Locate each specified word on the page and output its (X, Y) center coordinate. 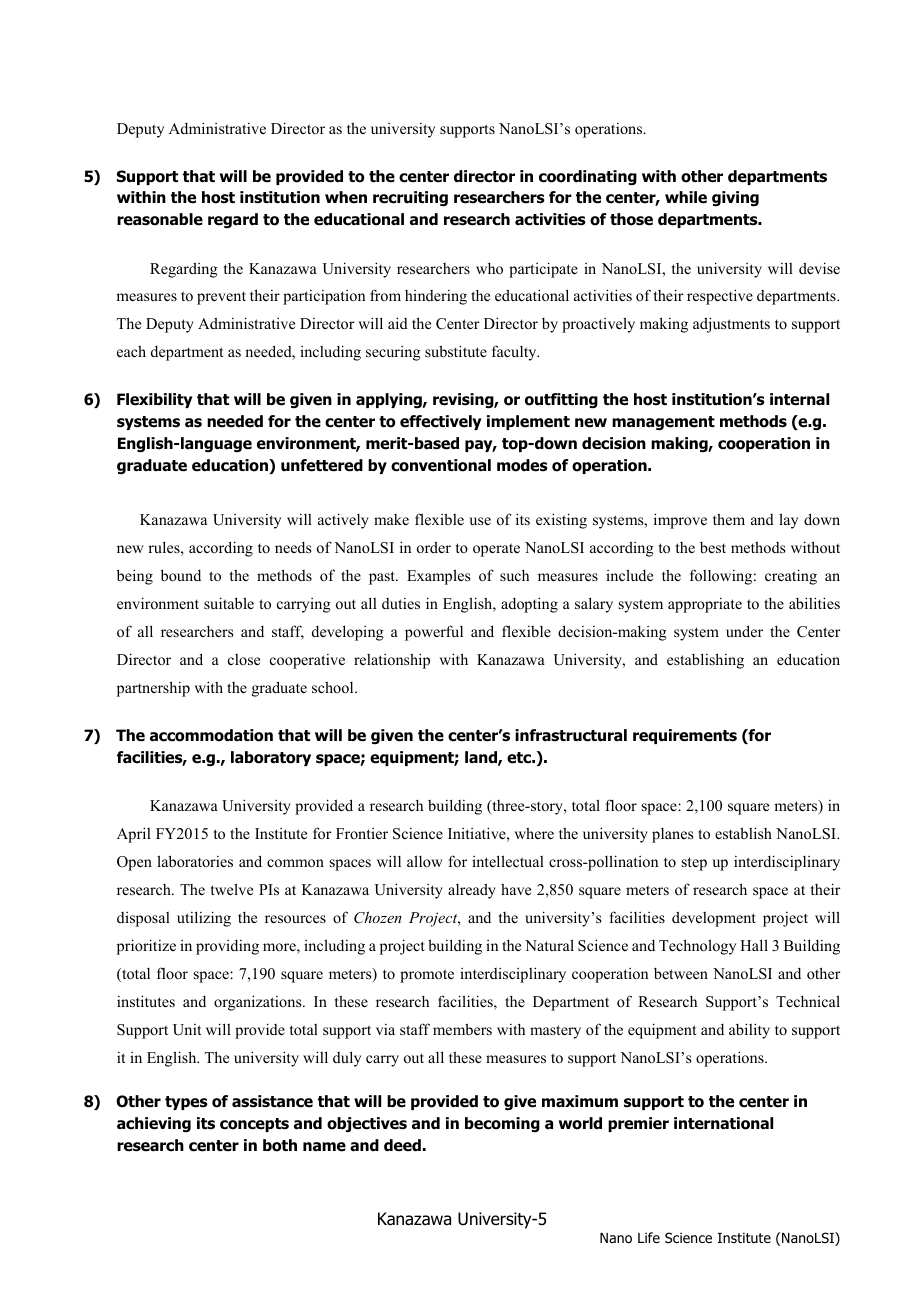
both (280, 1145)
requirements (685, 736)
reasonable (160, 219)
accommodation (211, 735)
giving (735, 198)
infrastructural (571, 735)
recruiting (410, 198)
